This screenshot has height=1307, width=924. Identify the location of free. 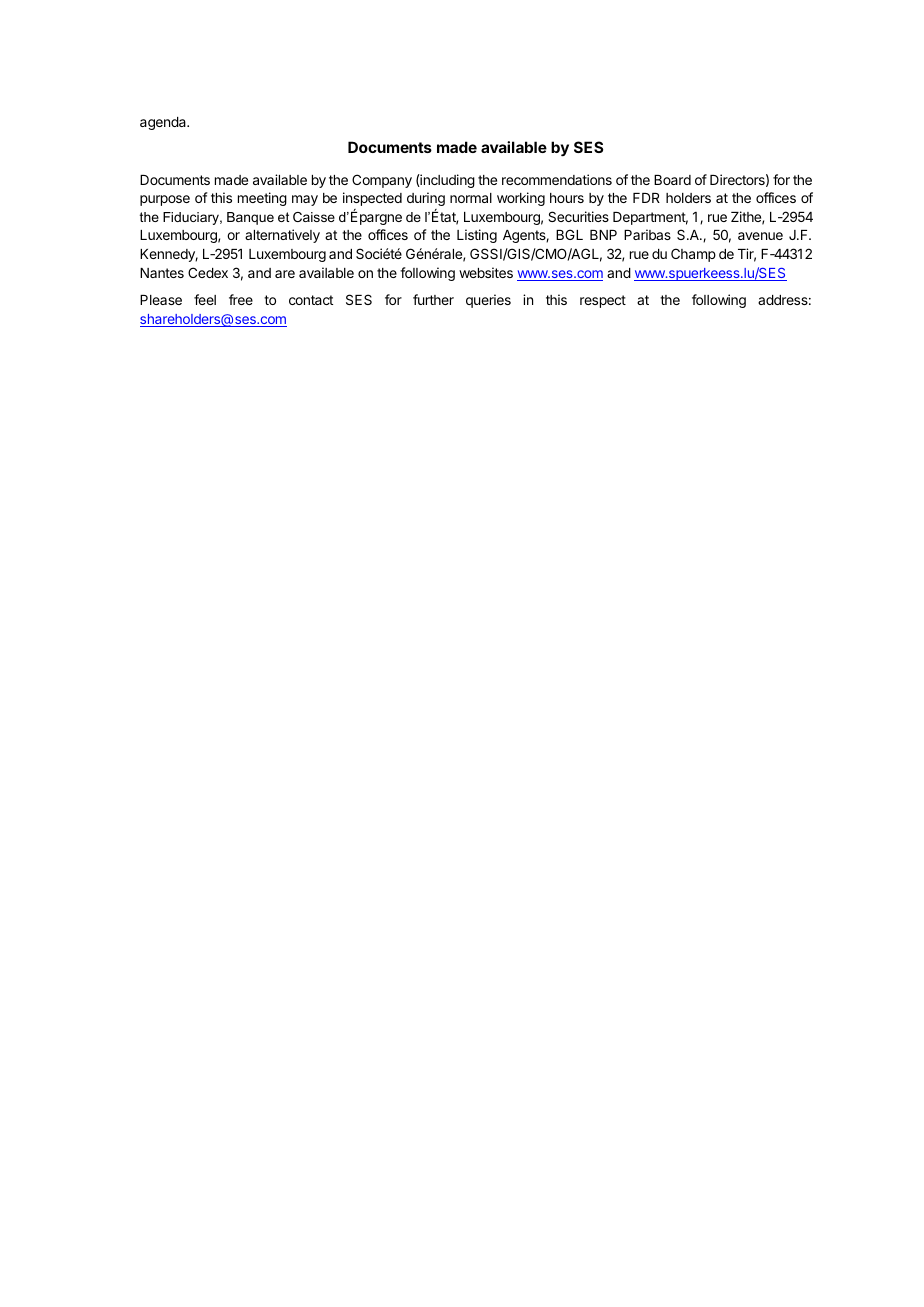
(241, 299).
